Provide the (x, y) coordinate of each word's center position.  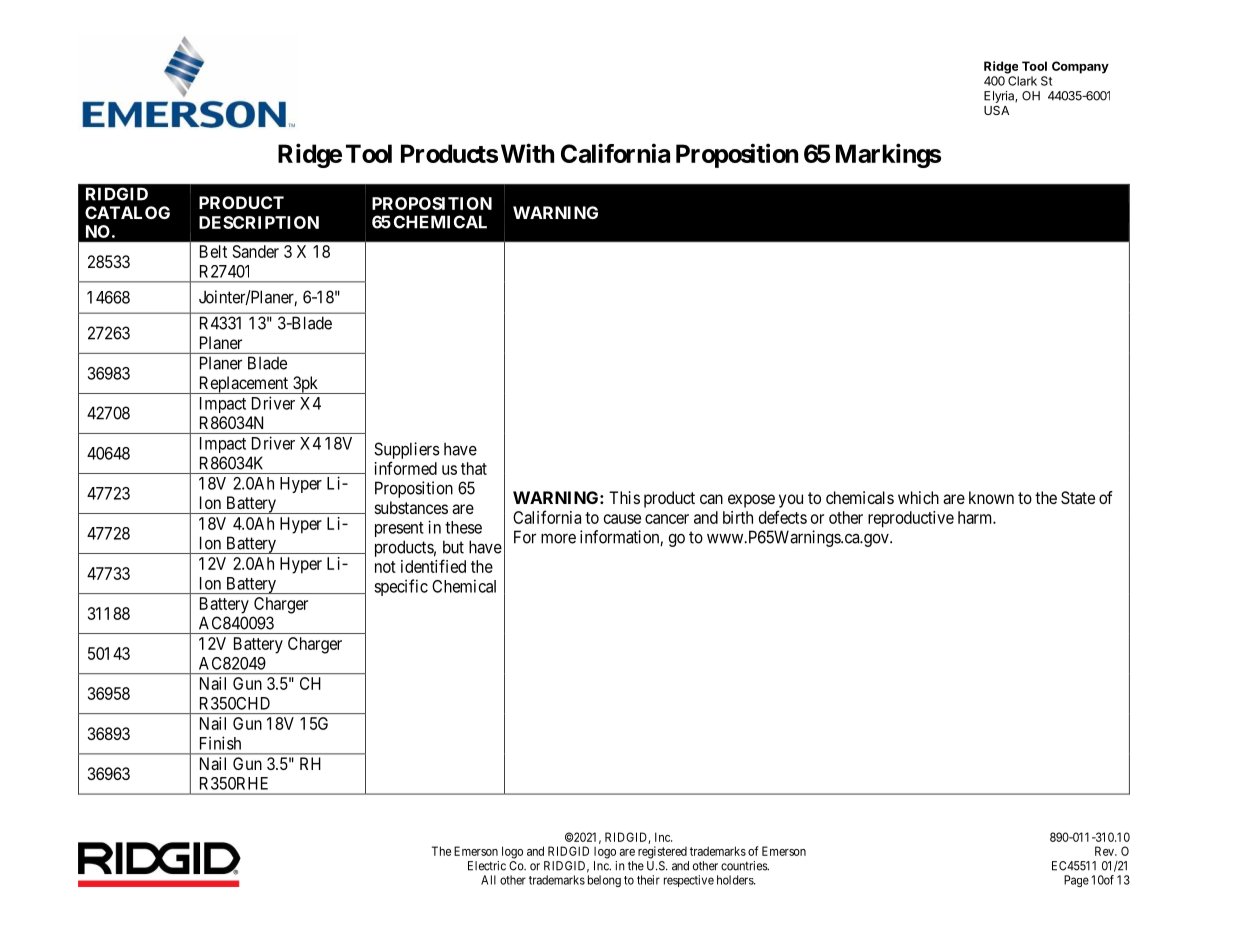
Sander (256, 251)
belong (604, 881)
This (624, 497)
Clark (1022, 81)
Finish (220, 743)
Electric (487, 866)
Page (1076, 881)
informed (406, 468)
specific (401, 587)
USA (996, 110)
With (527, 153)
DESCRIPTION (259, 222)
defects (783, 517)
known (991, 497)
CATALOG (127, 212)
